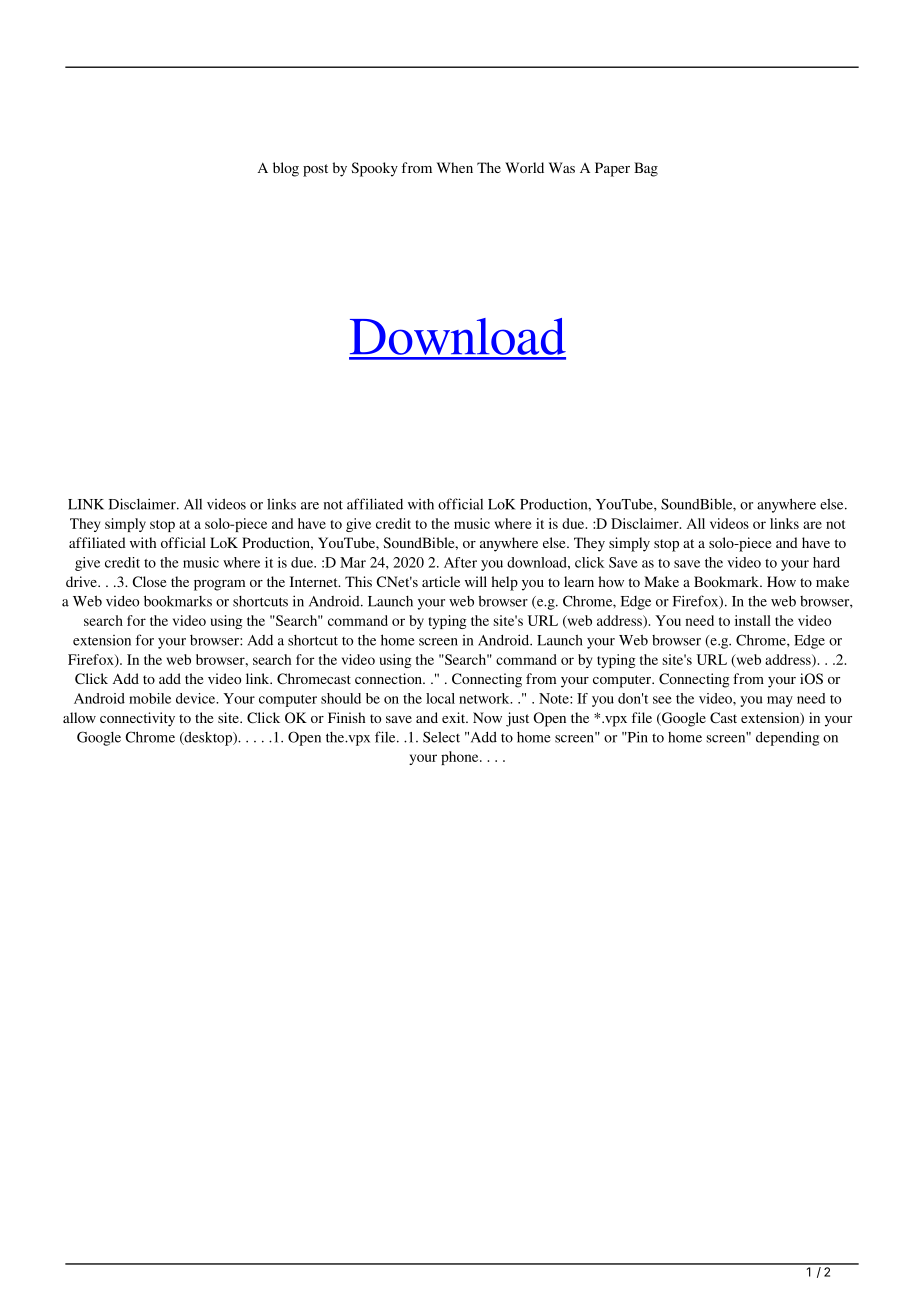 This screenshot has height=1308, width=924. I want to click on hard, so click(826, 562).
